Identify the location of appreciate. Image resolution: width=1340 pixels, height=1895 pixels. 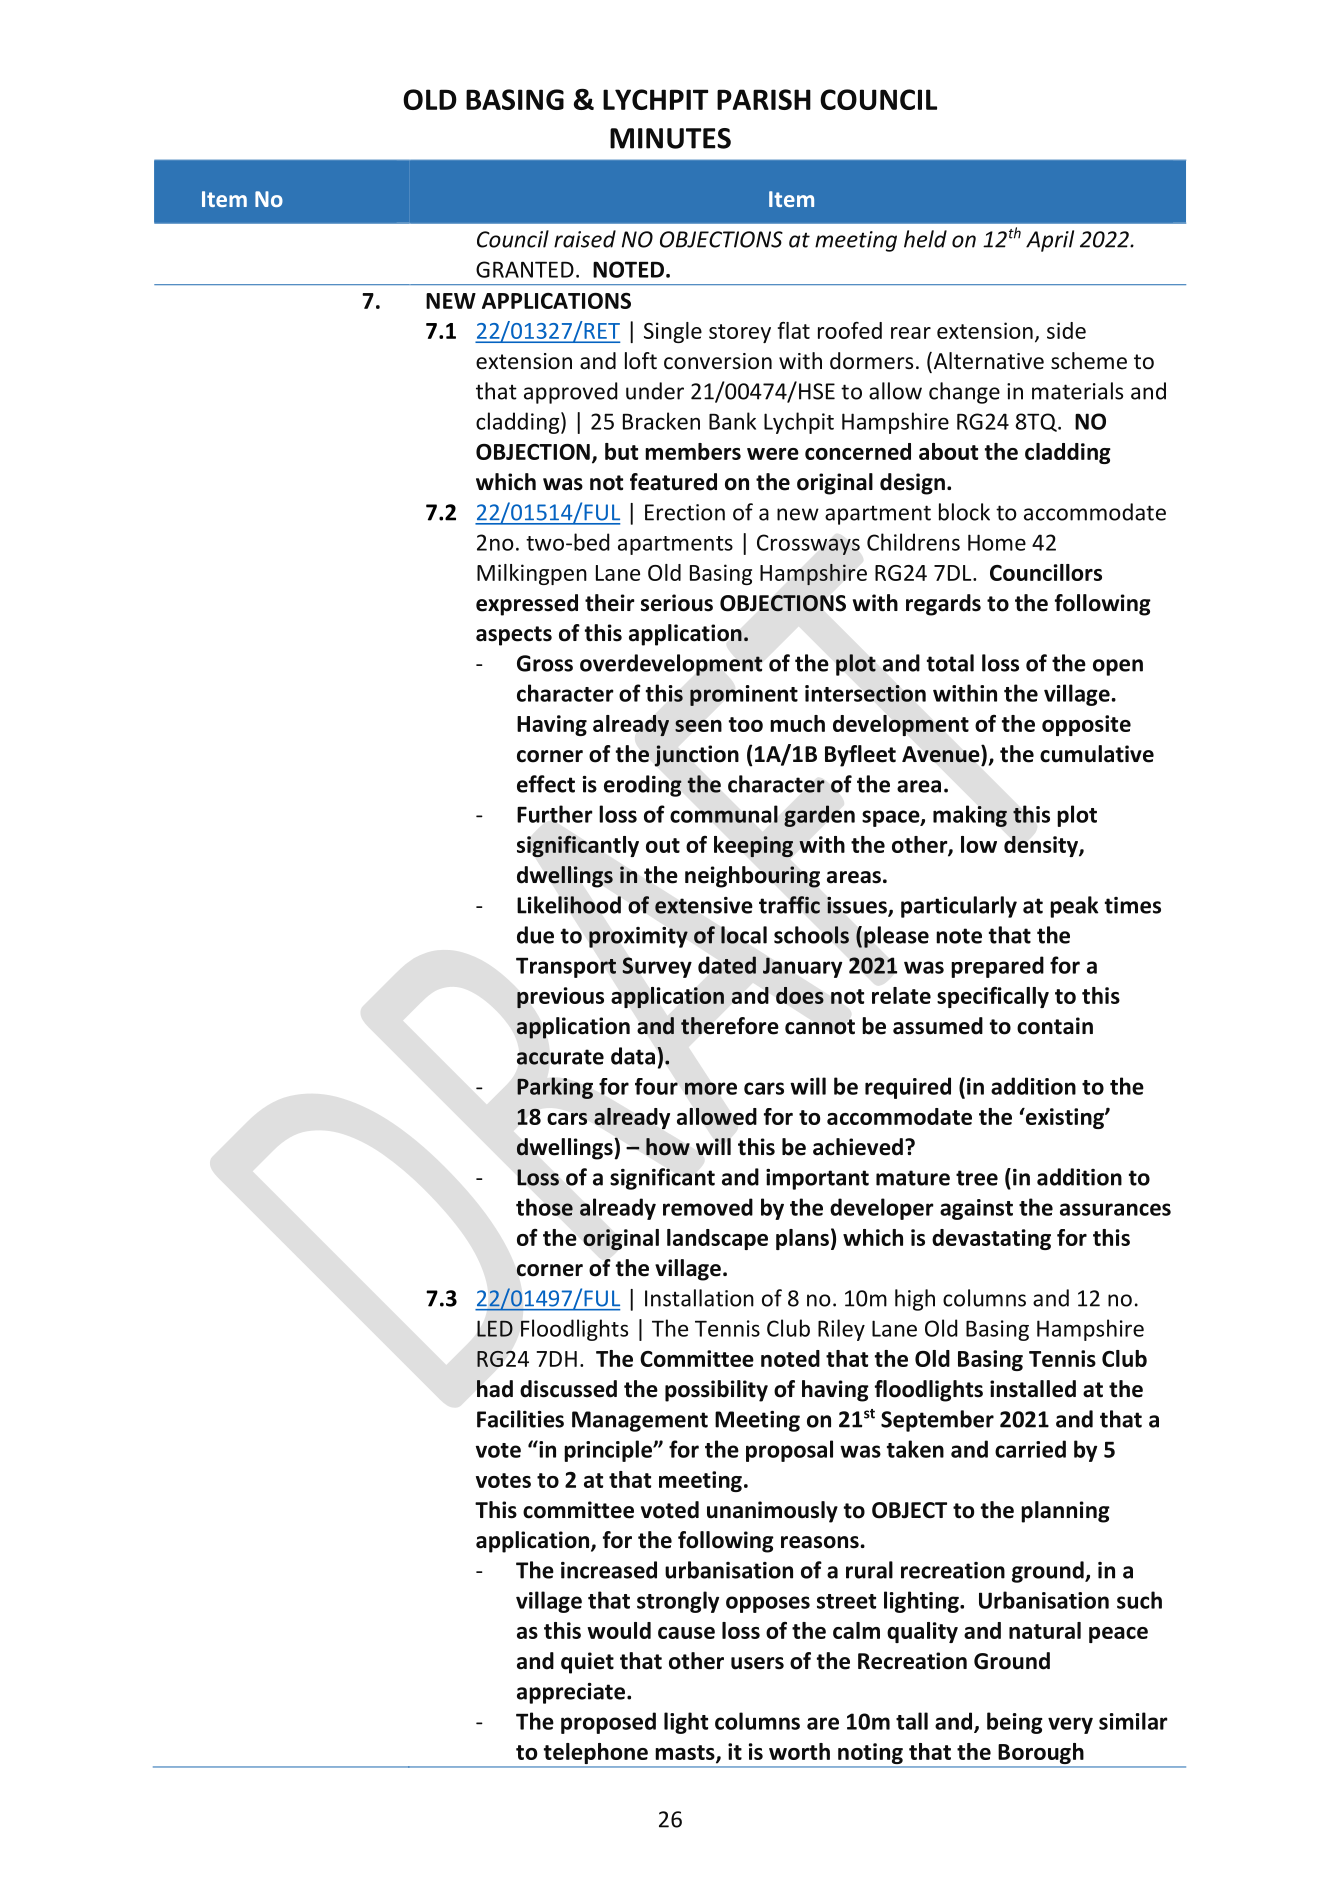
(571, 1693).
